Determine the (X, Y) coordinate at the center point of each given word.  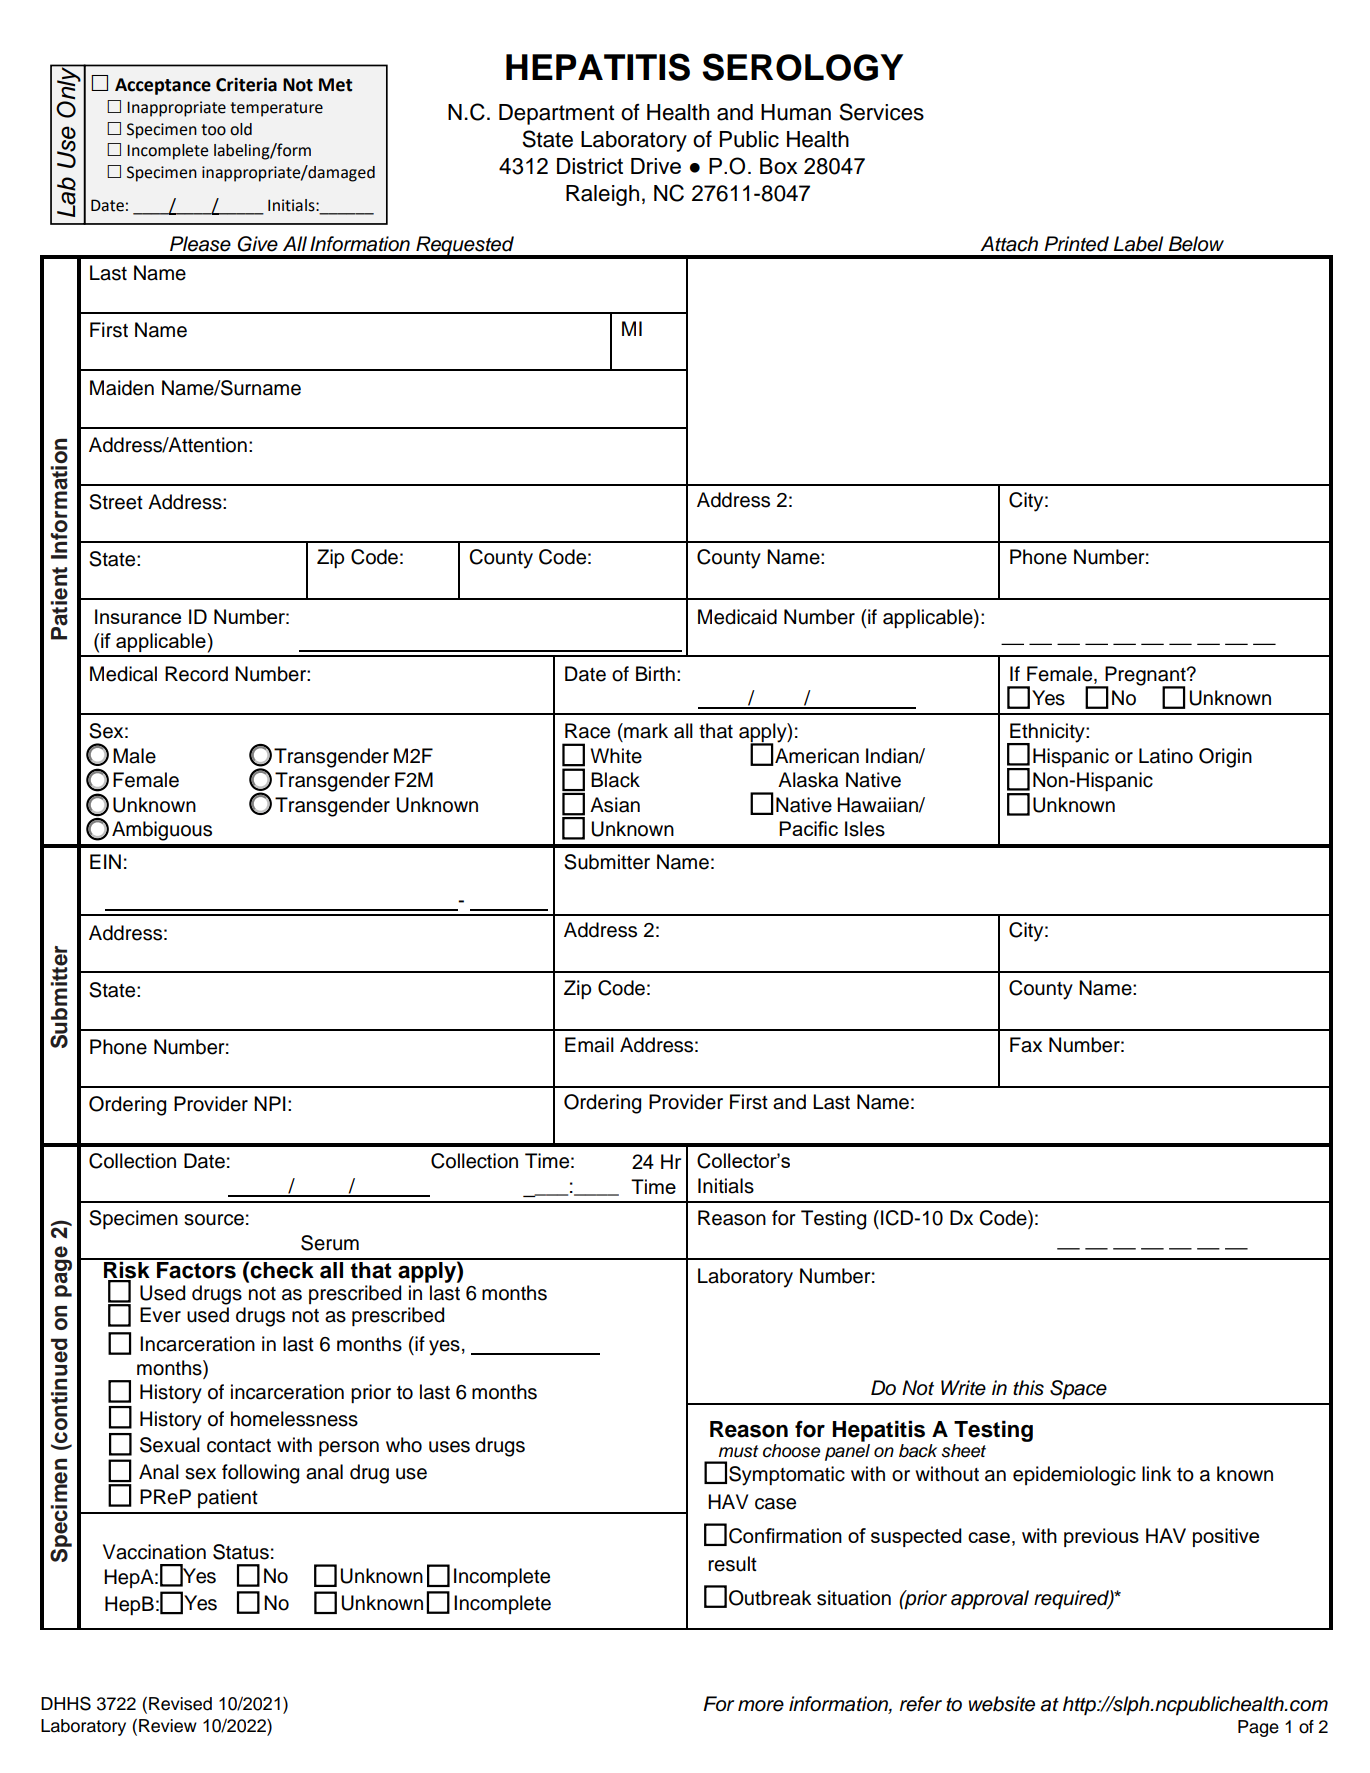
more (761, 1706)
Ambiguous (162, 831)
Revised (180, 1704)
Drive (656, 166)
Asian (615, 805)
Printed (1076, 244)
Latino (1166, 756)
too (213, 130)
